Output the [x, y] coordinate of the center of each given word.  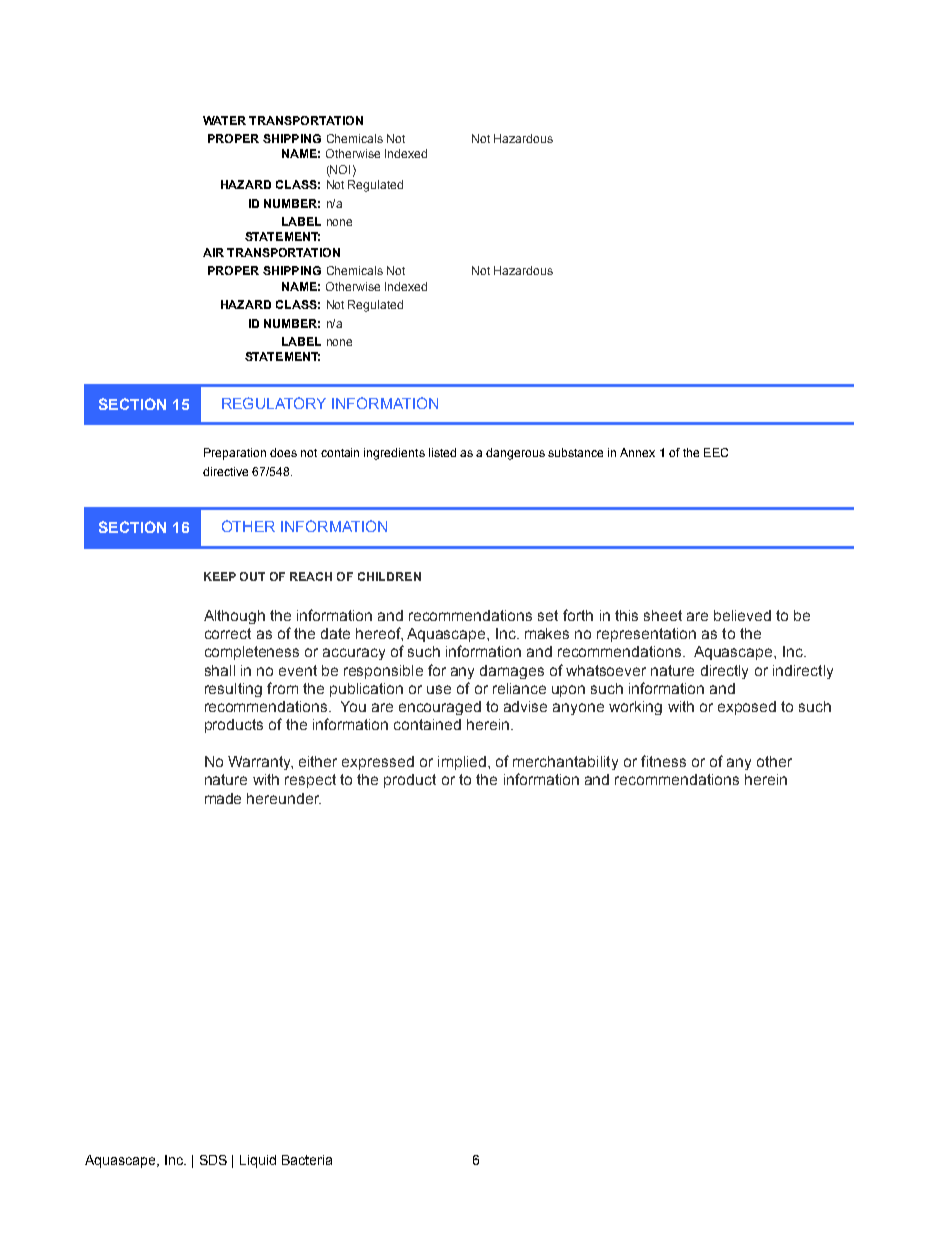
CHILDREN [389, 576]
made [223, 798]
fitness [663, 761]
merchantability [565, 763]
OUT [252, 576]
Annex [637, 452]
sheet [663, 615]
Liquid [258, 1161]
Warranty [260, 763]
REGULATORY [274, 403]
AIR [213, 252]
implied [462, 763]
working [635, 708]
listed [442, 452]
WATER [224, 120]
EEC [716, 452]
